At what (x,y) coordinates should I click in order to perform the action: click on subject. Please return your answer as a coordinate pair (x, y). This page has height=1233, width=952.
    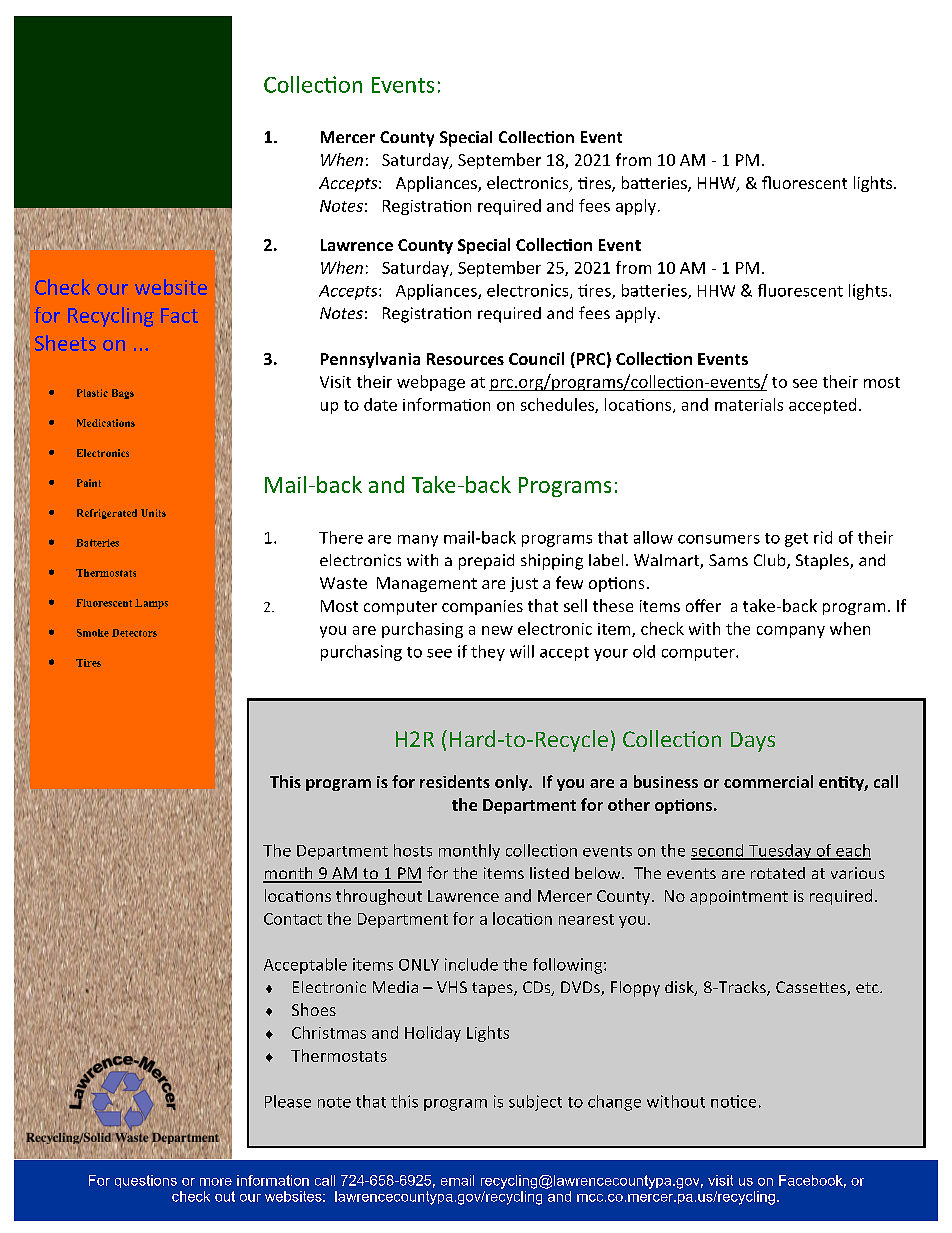
    Looking at the image, I should click on (535, 1103).
